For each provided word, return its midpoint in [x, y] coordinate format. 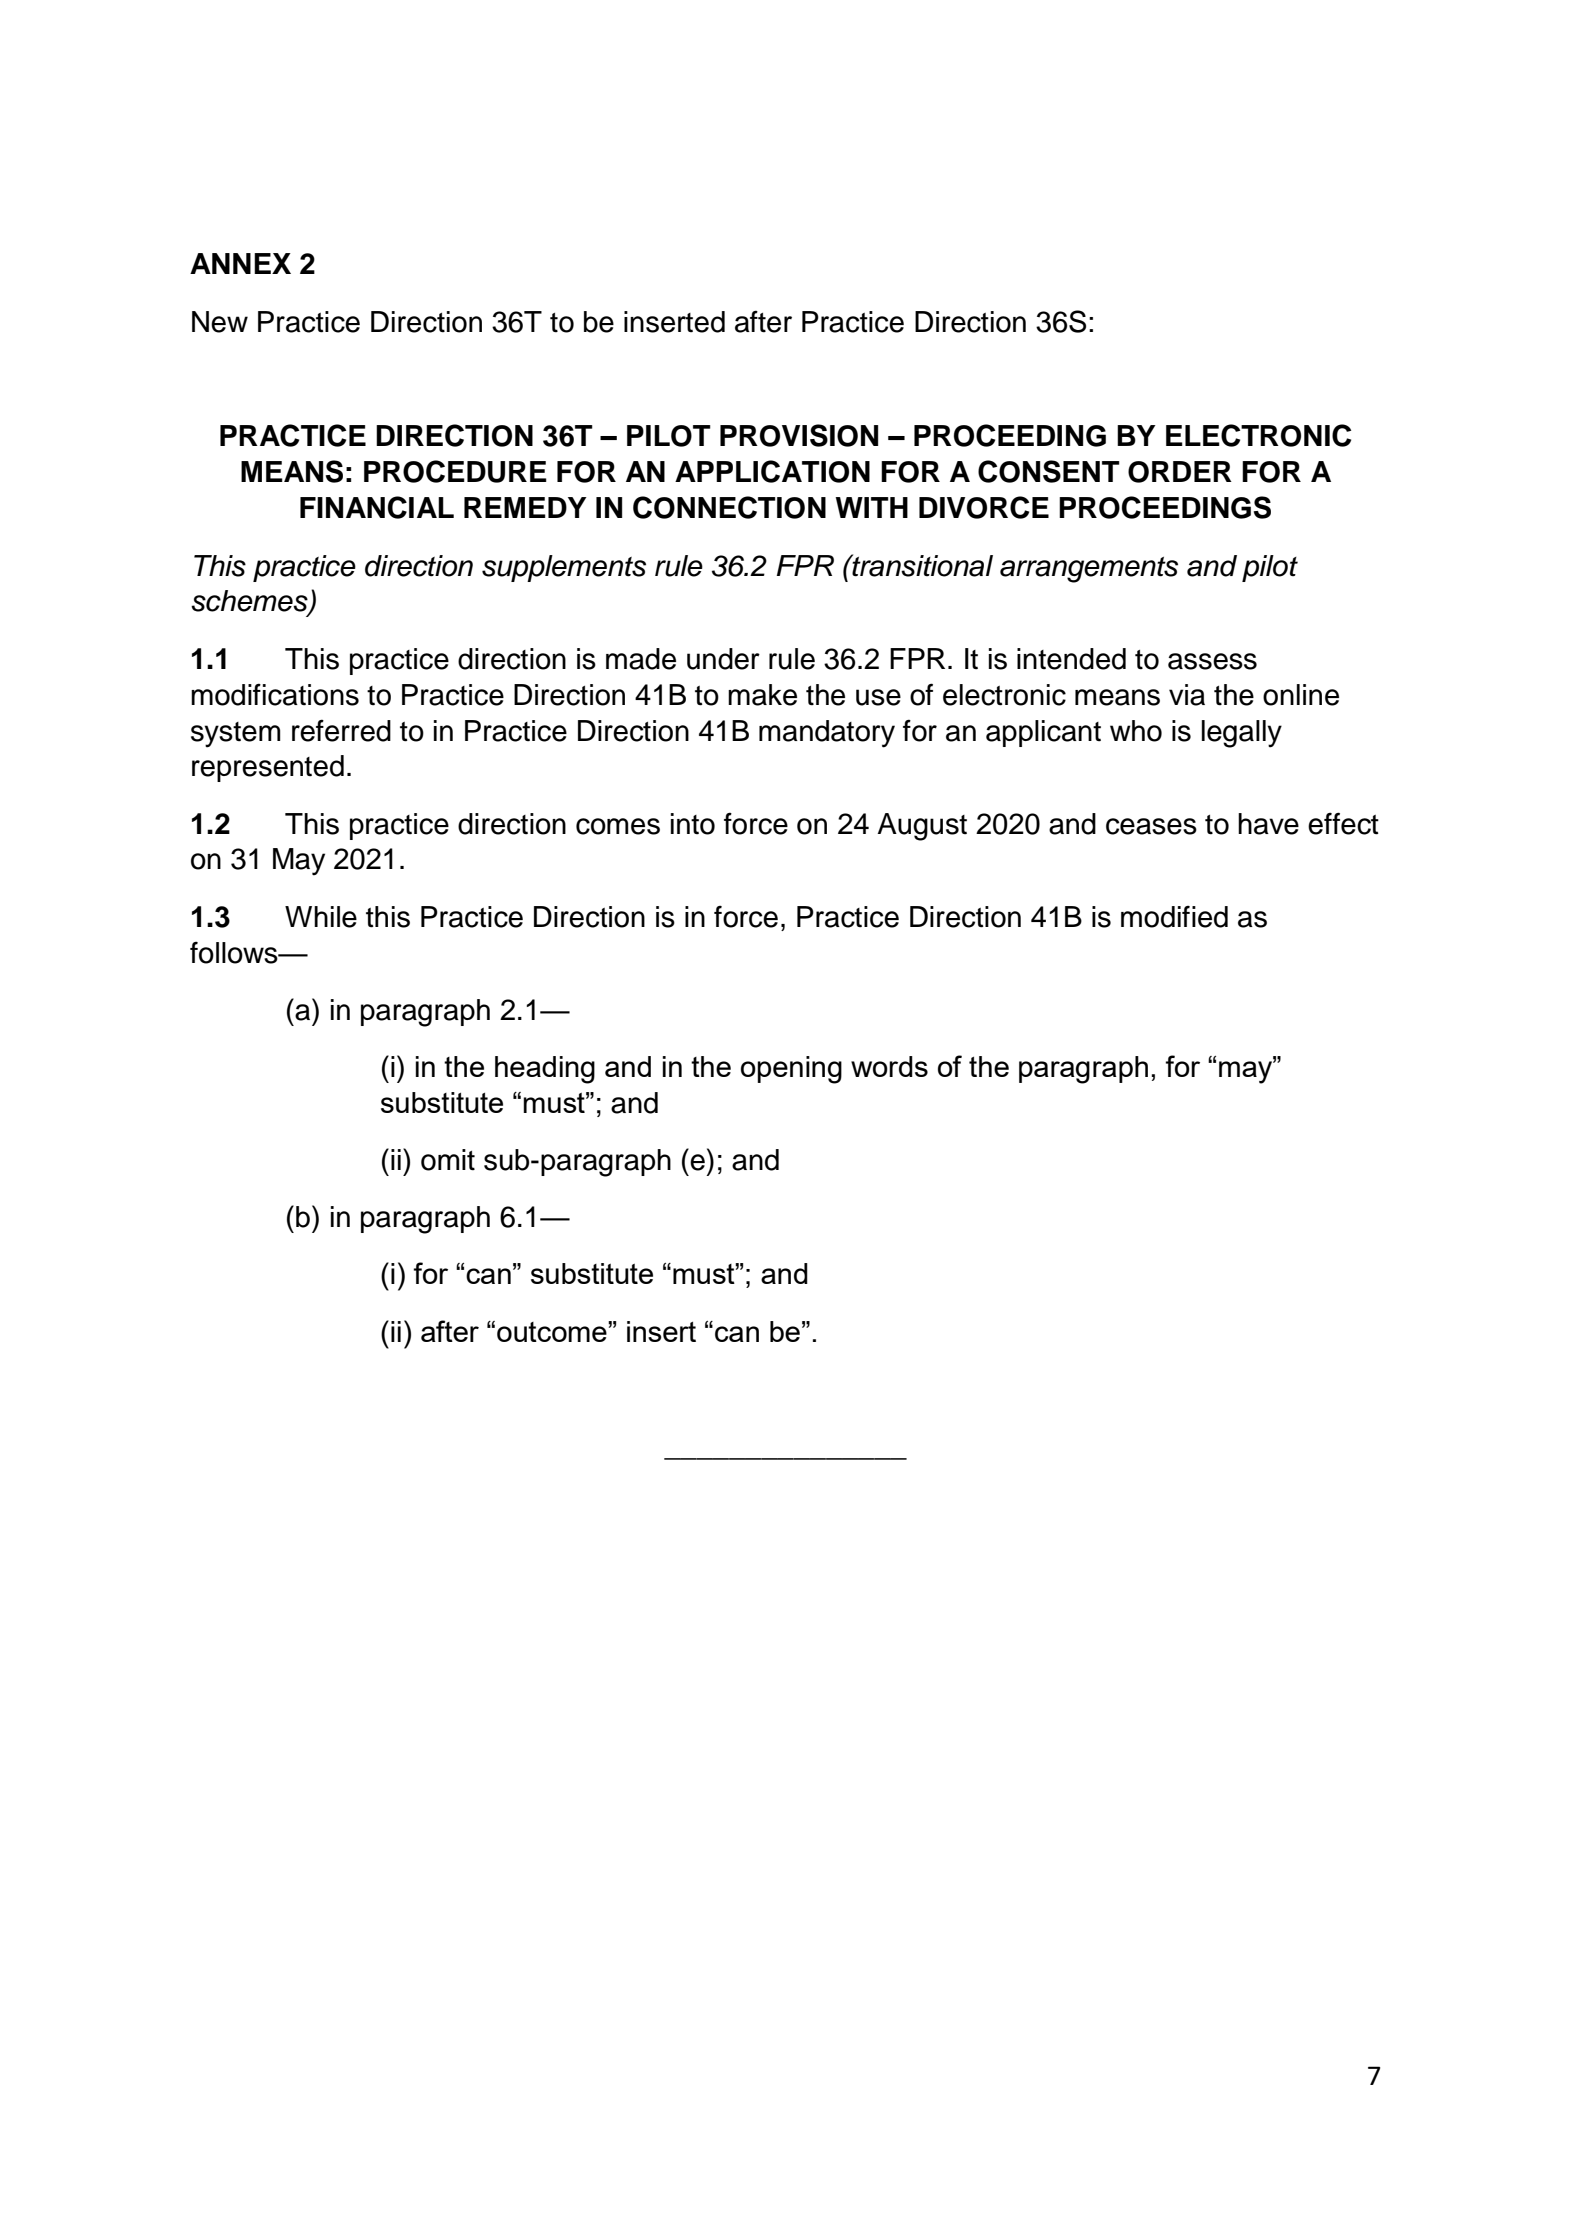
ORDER [1180, 472]
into [693, 824]
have [1268, 824]
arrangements [1089, 570]
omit [448, 1160]
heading [545, 1070]
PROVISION [799, 435]
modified [1174, 916]
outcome [553, 1331]
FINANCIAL [377, 507]
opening [791, 1070]
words [889, 1066]
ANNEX [240, 263]
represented [268, 768]
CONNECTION [729, 507]
